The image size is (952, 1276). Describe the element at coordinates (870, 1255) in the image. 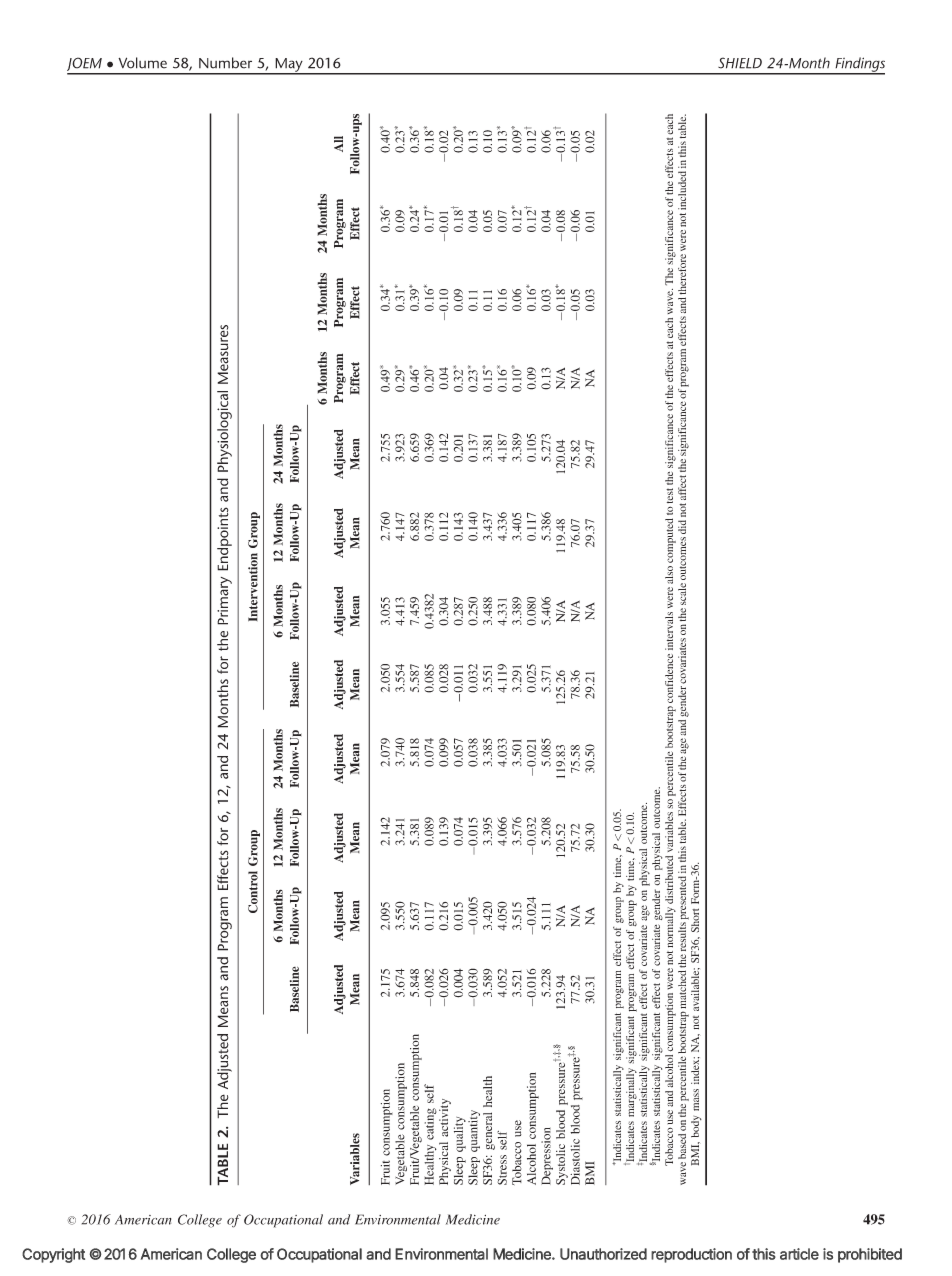

I see `prohibited` at that location.
